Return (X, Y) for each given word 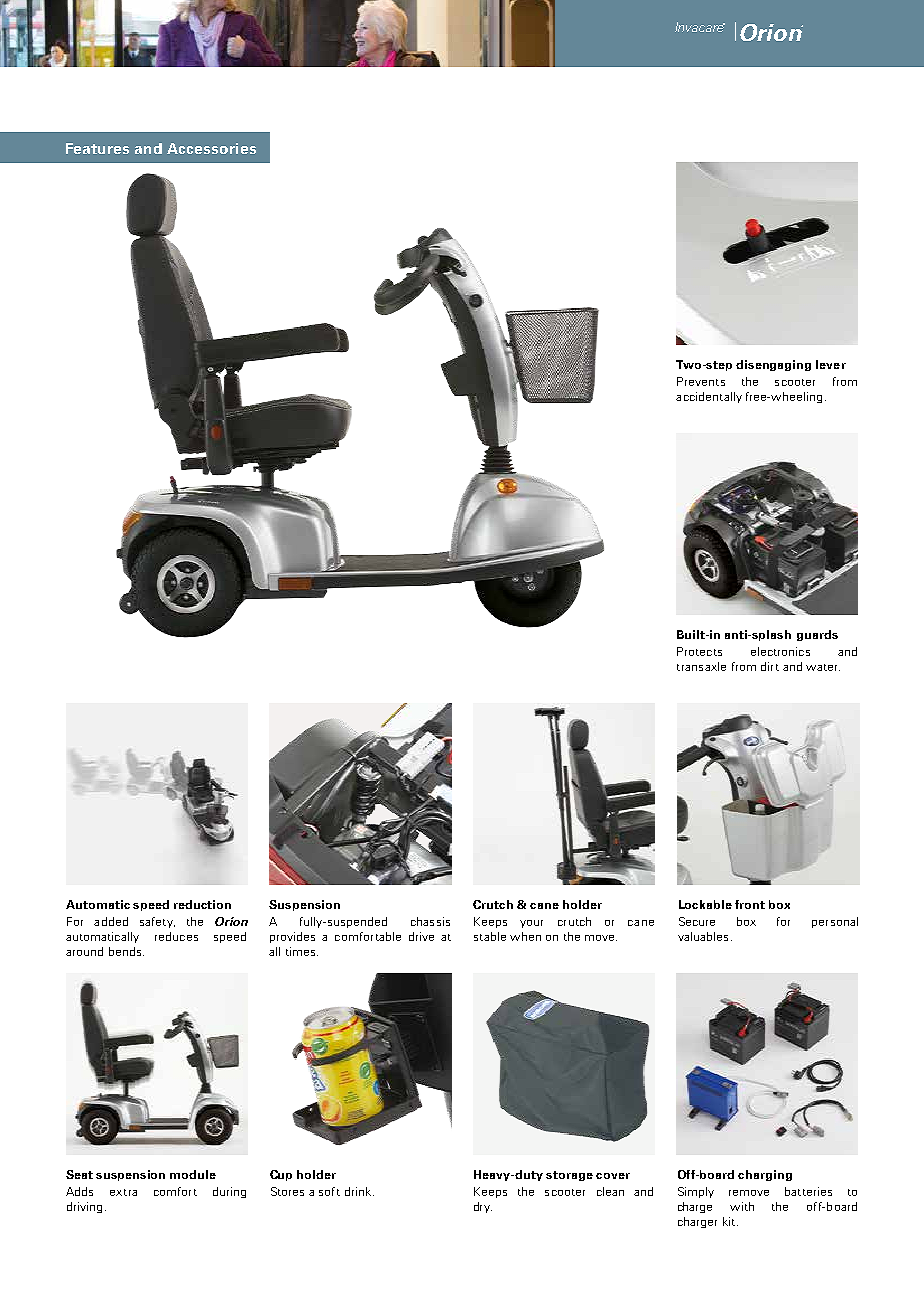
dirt (770, 666)
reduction (202, 904)
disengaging (773, 365)
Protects (699, 651)
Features (97, 148)
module (193, 1174)
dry (483, 1207)
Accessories (211, 148)
